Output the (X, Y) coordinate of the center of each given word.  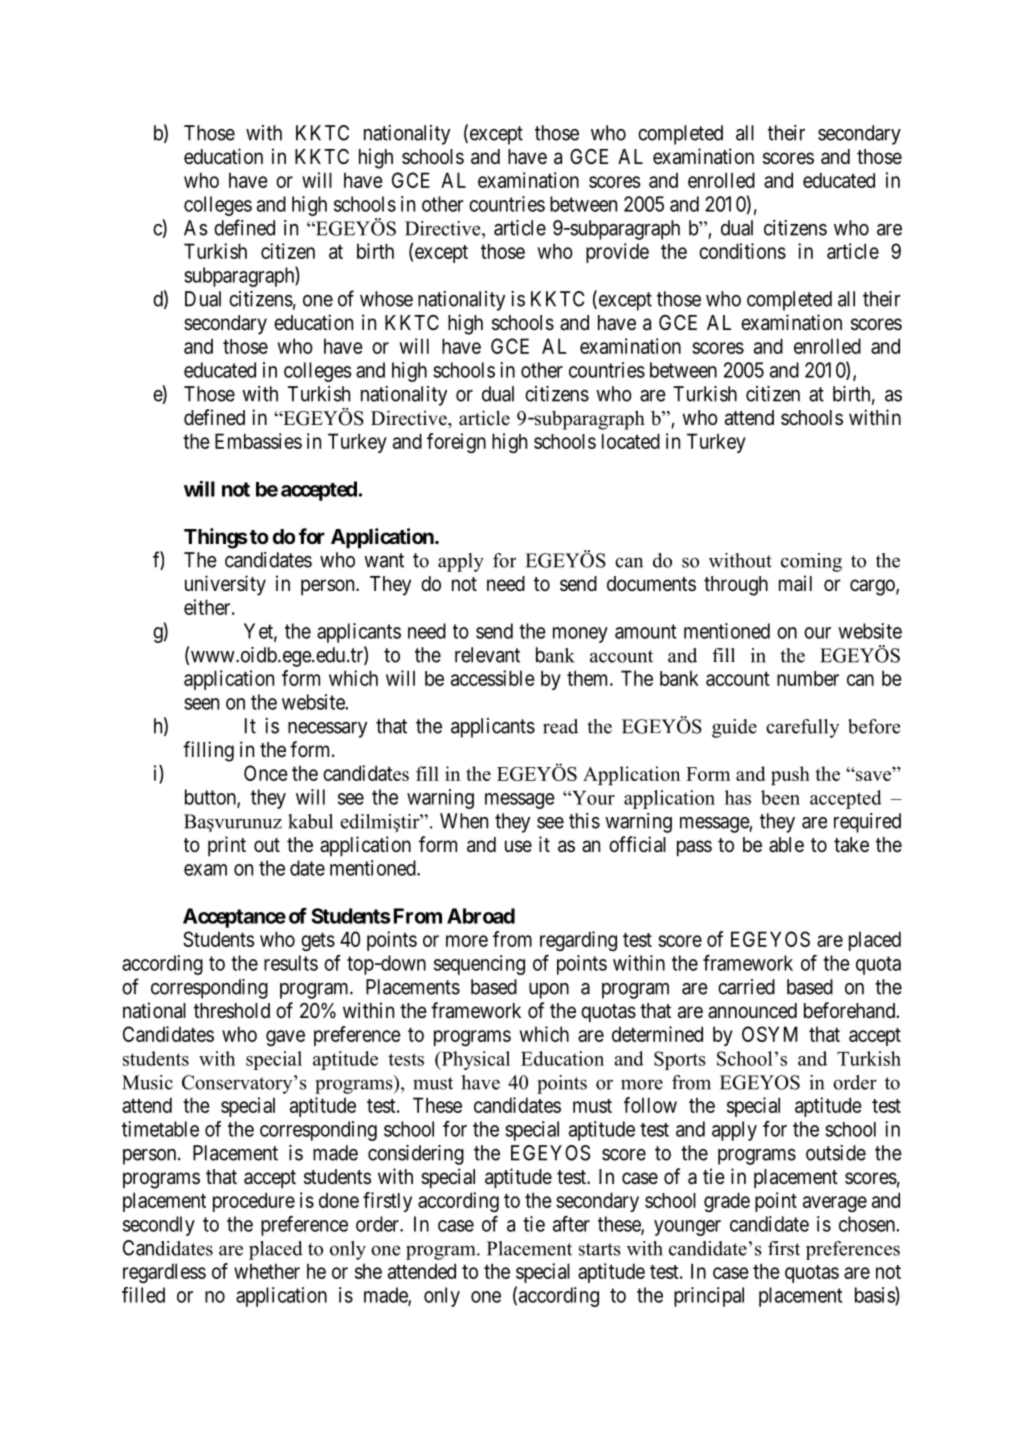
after (571, 1224)
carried (746, 987)
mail (795, 583)
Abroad (481, 916)
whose (386, 299)
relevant (487, 655)
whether (267, 1271)
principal (709, 1297)
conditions (742, 251)
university (225, 585)
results (291, 963)
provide (617, 253)
